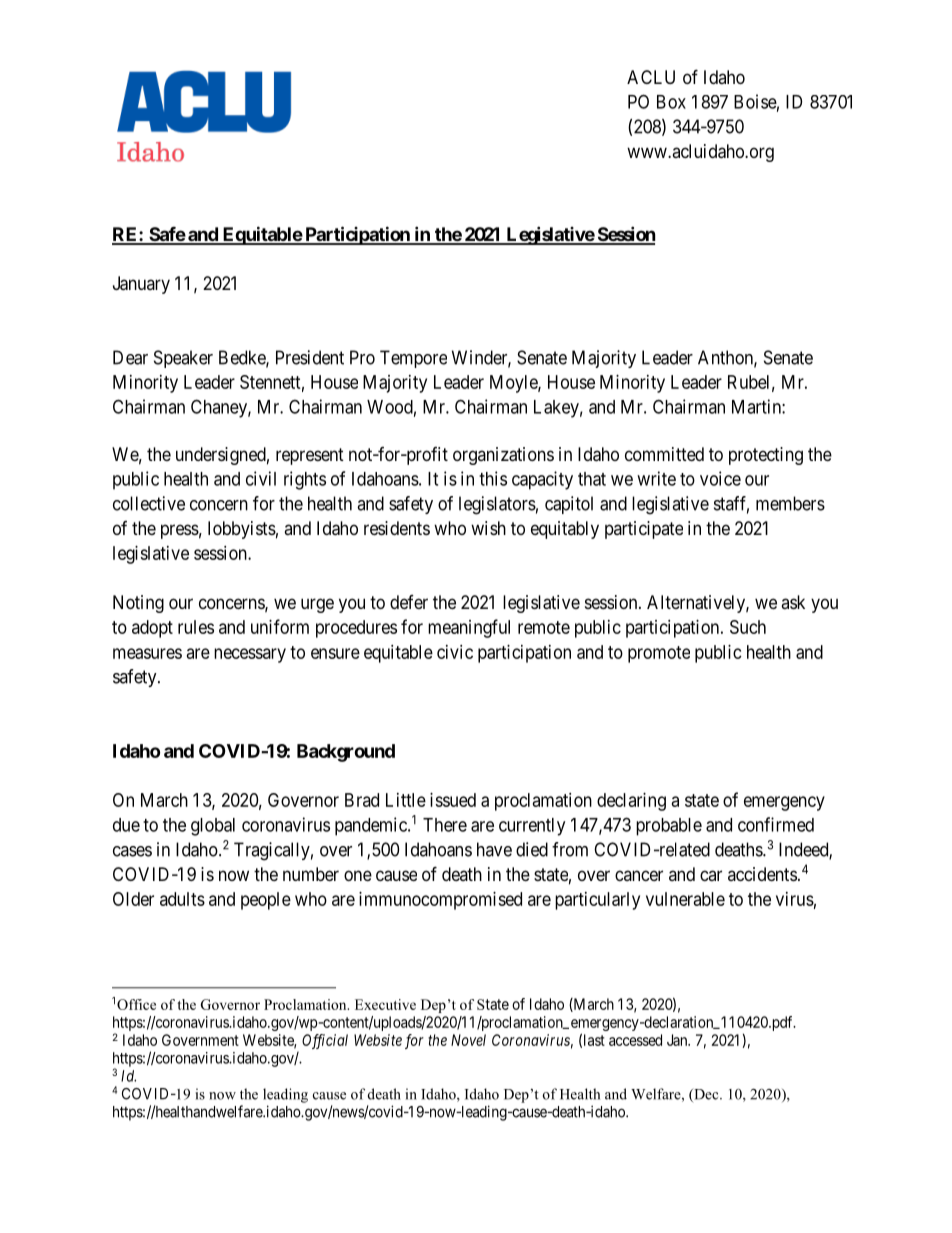 This page has width=952, height=1233. I want to click on There, so click(445, 825).
